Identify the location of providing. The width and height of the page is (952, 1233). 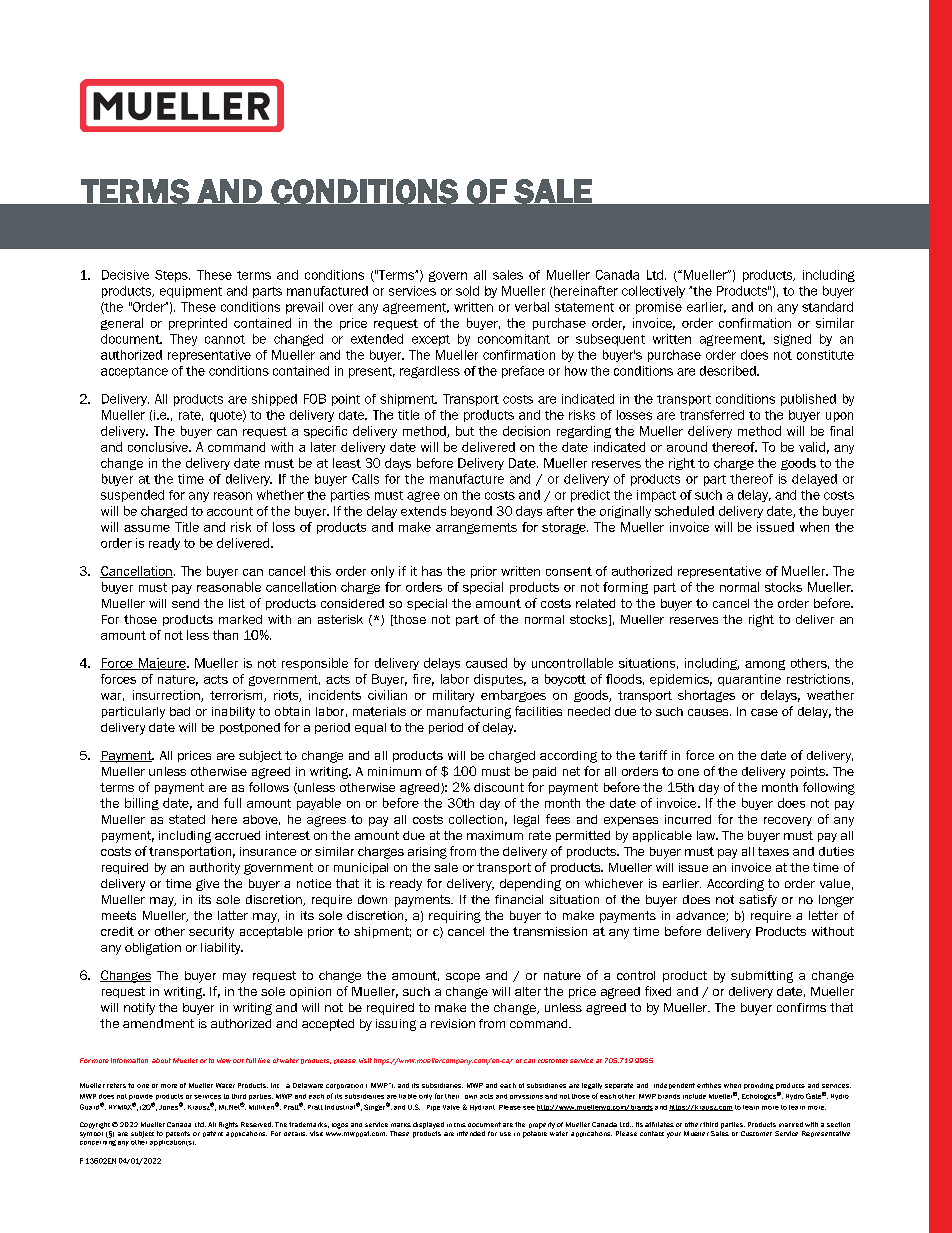
(759, 1086).
